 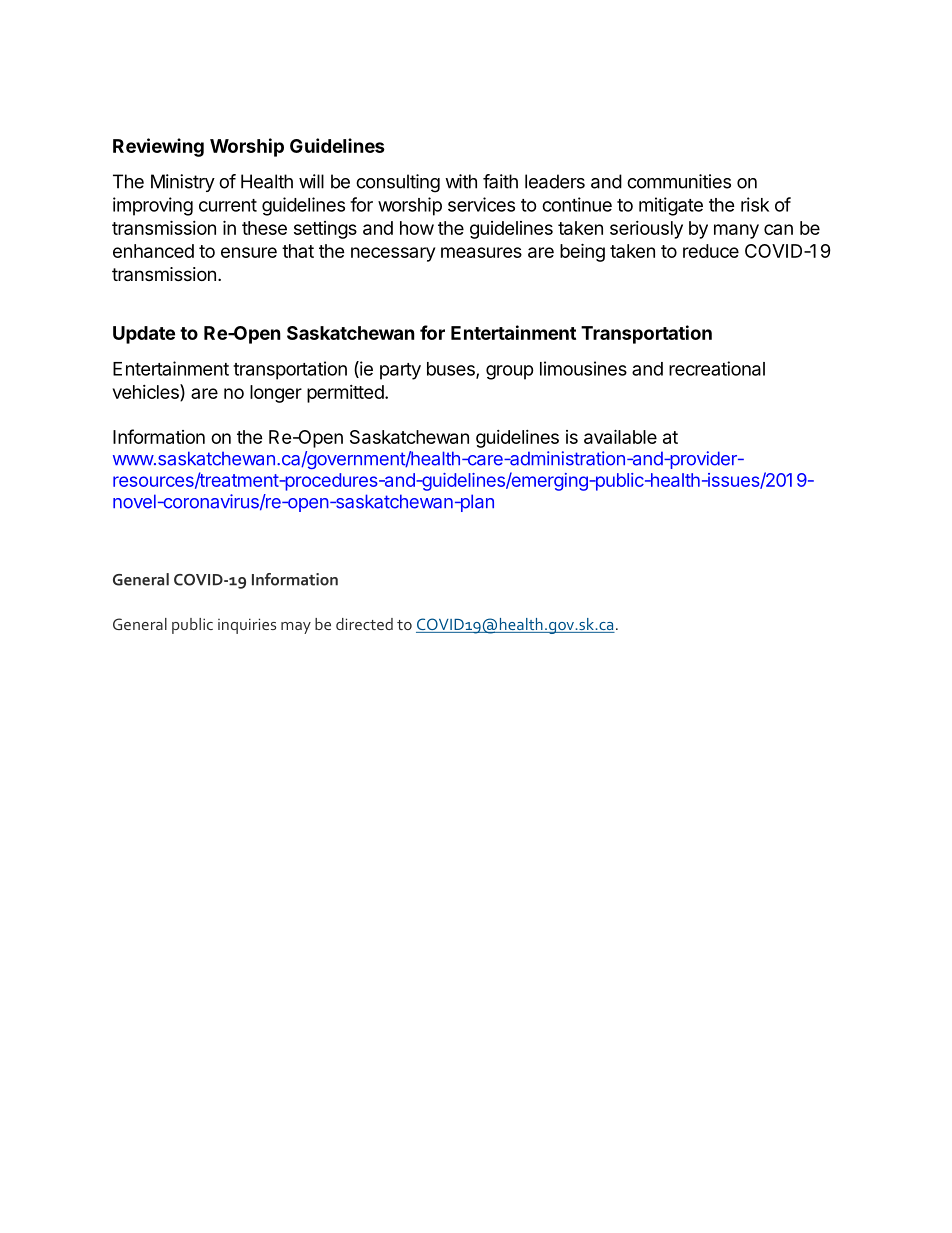 I want to click on inquiries, so click(x=247, y=626).
